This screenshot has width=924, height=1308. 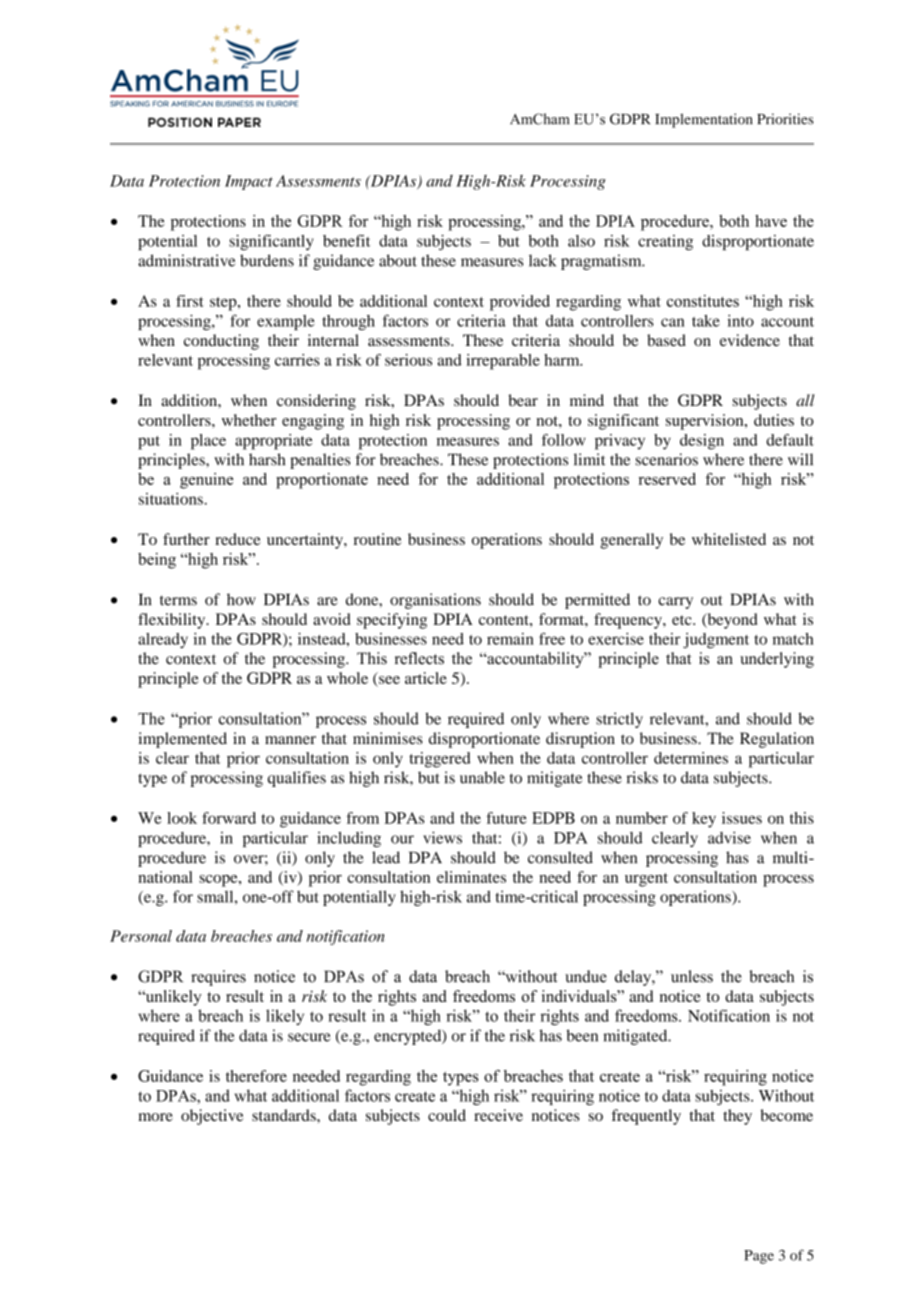 I want to click on lack, so click(x=542, y=260).
